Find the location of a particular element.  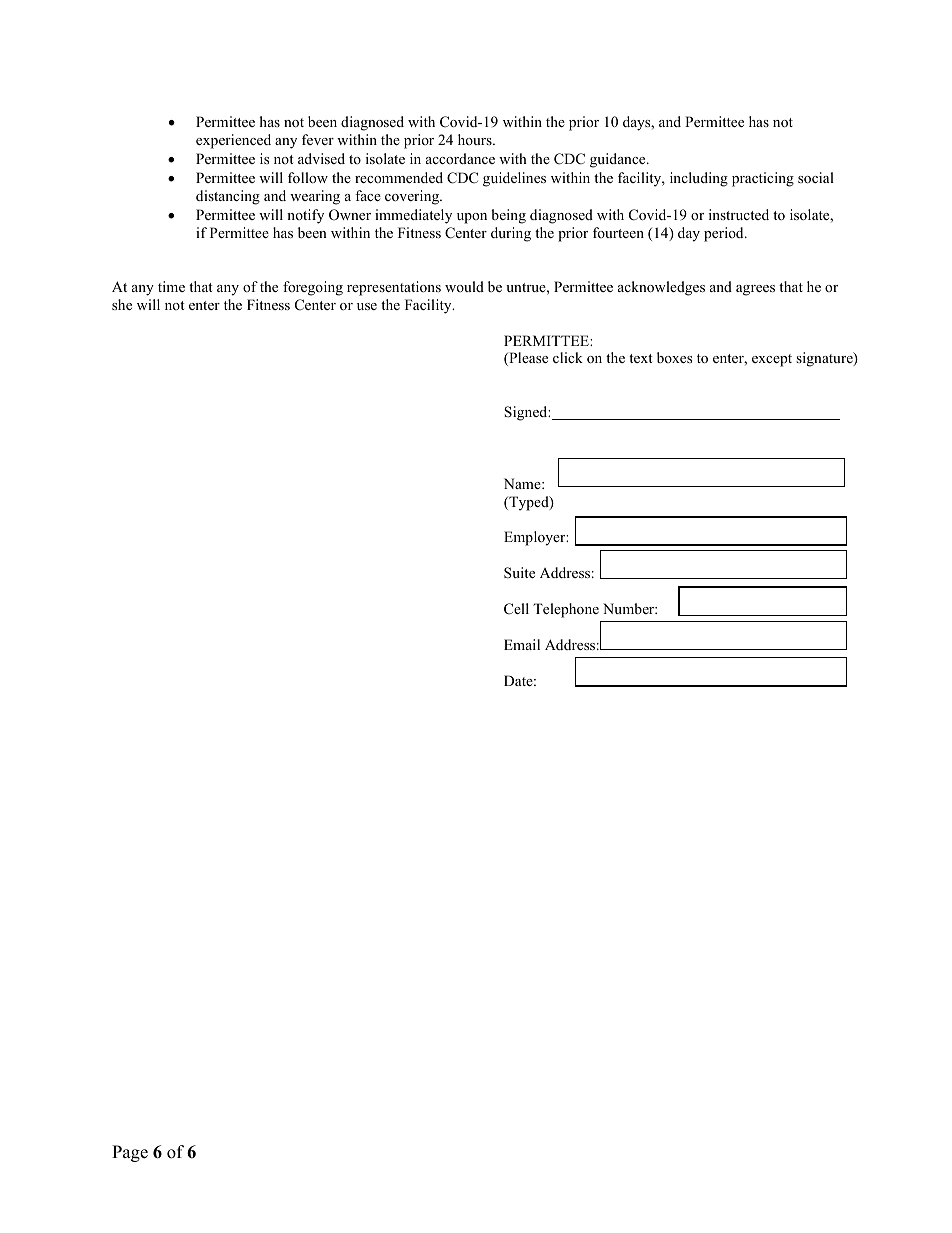

Email is located at coordinates (522, 644).
